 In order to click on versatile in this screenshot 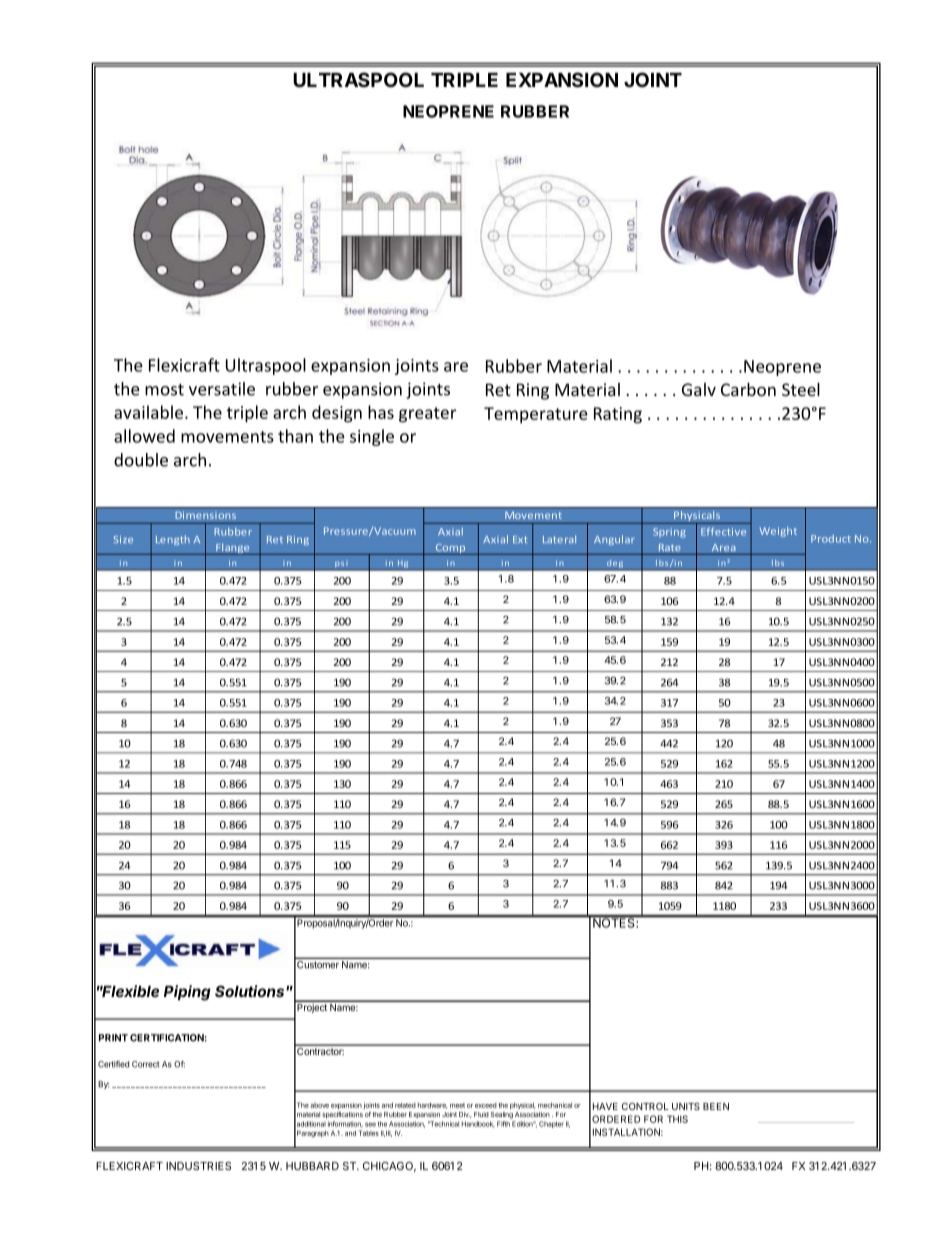, I will do `click(222, 389)`.
